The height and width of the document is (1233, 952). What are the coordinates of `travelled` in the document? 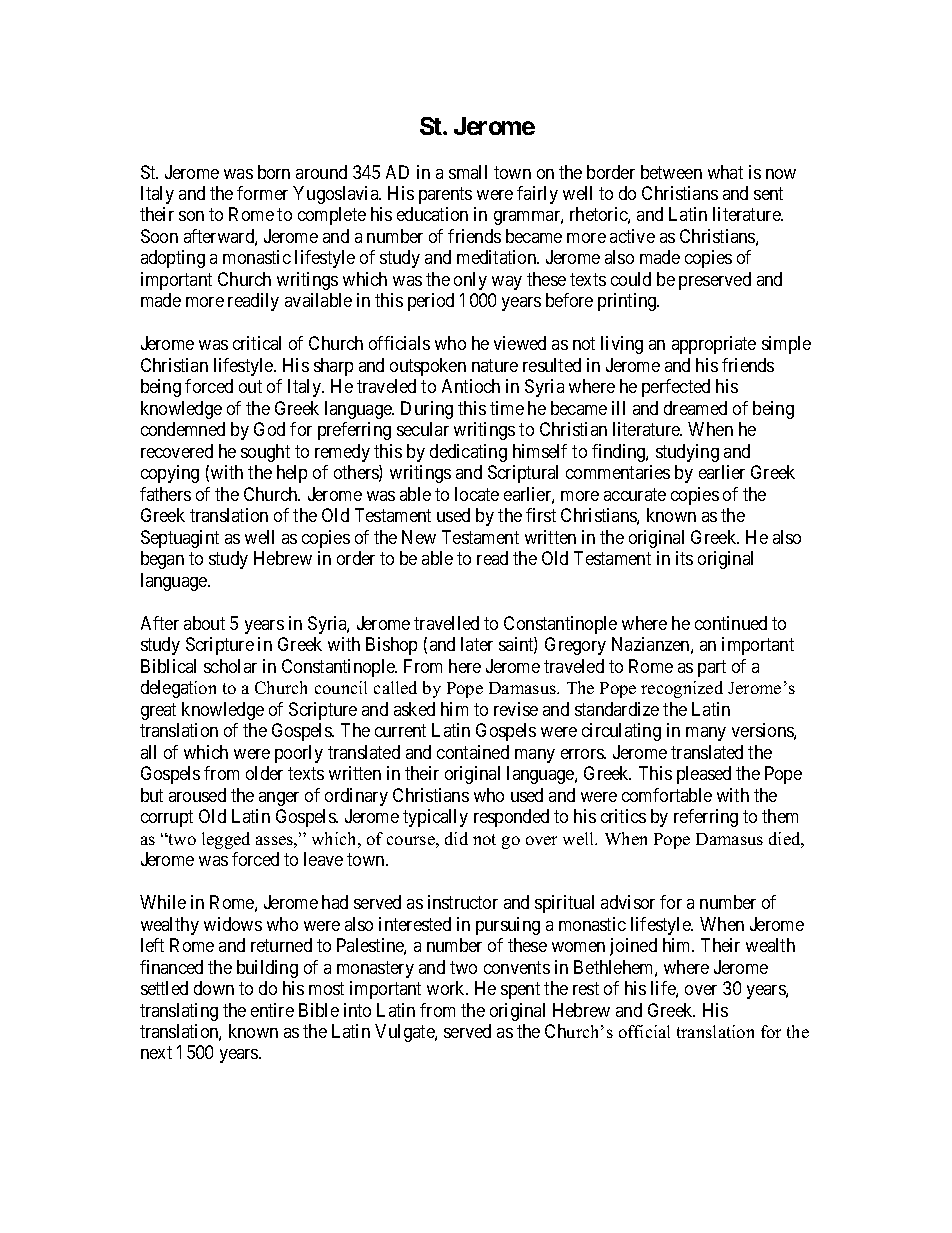 It's located at (446, 623).
